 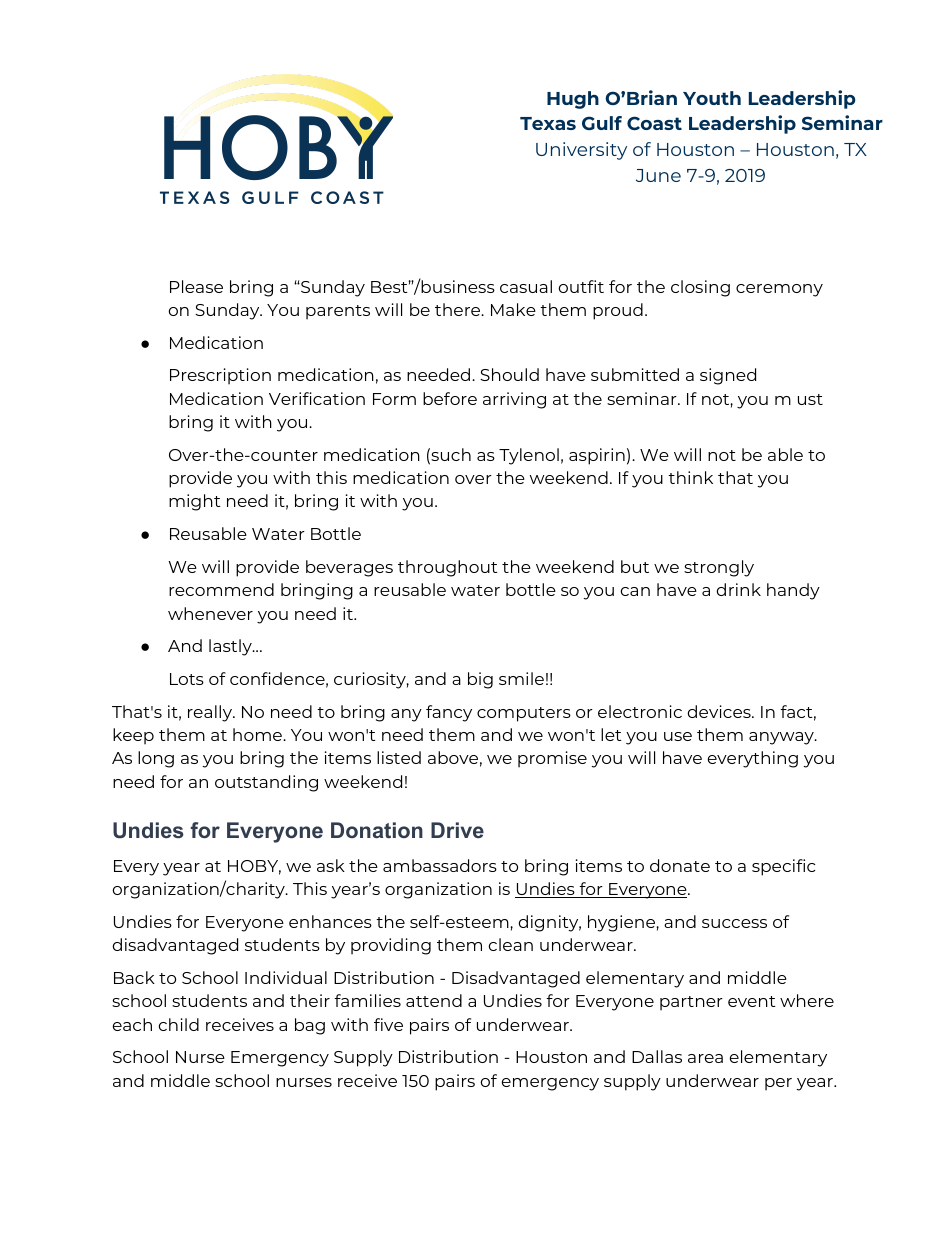 What do you see at coordinates (738, 589) in the screenshot?
I see `drink` at bounding box center [738, 589].
